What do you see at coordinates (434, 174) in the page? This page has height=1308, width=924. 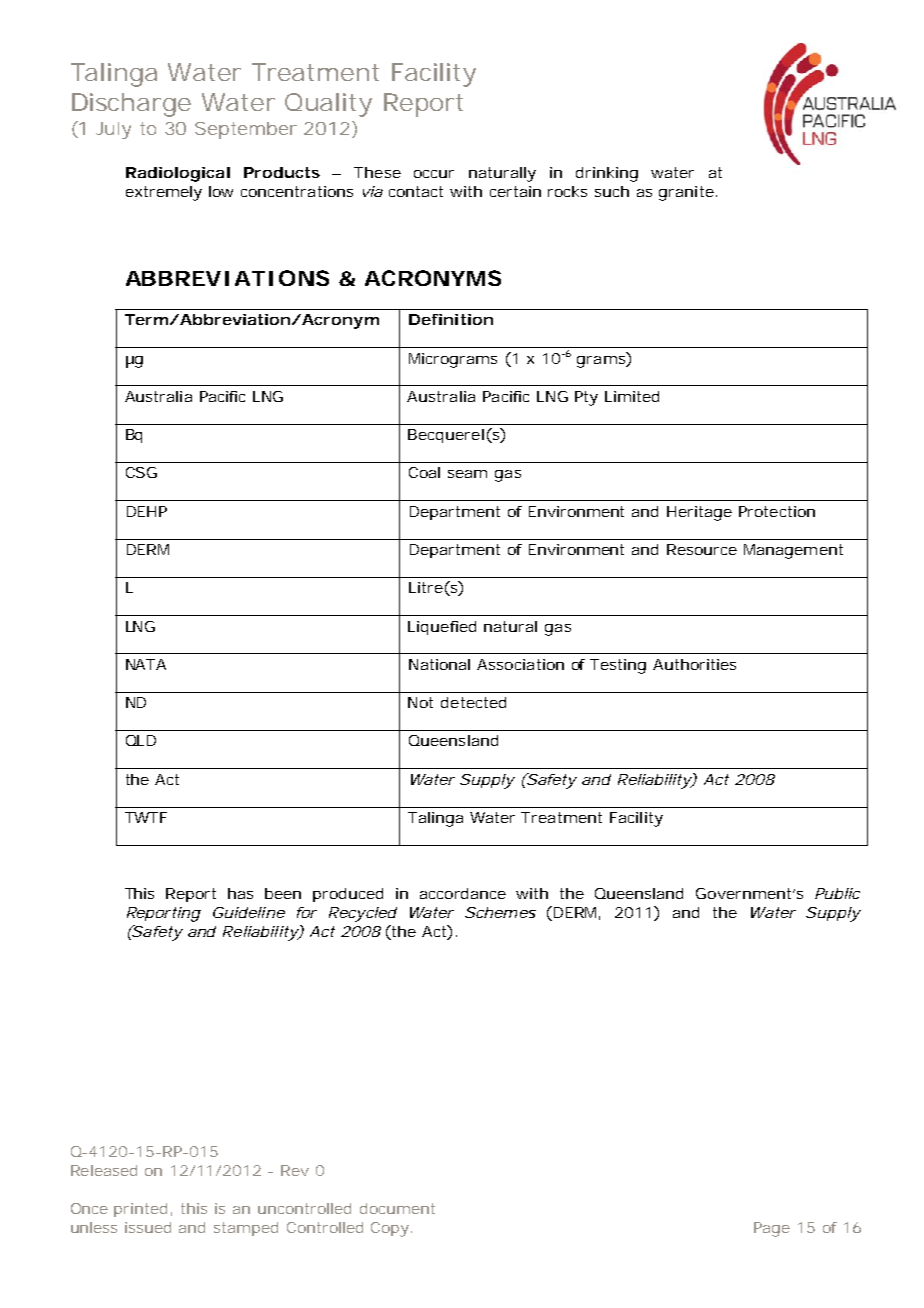 I see `occur` at bounding box center [434, 174].
